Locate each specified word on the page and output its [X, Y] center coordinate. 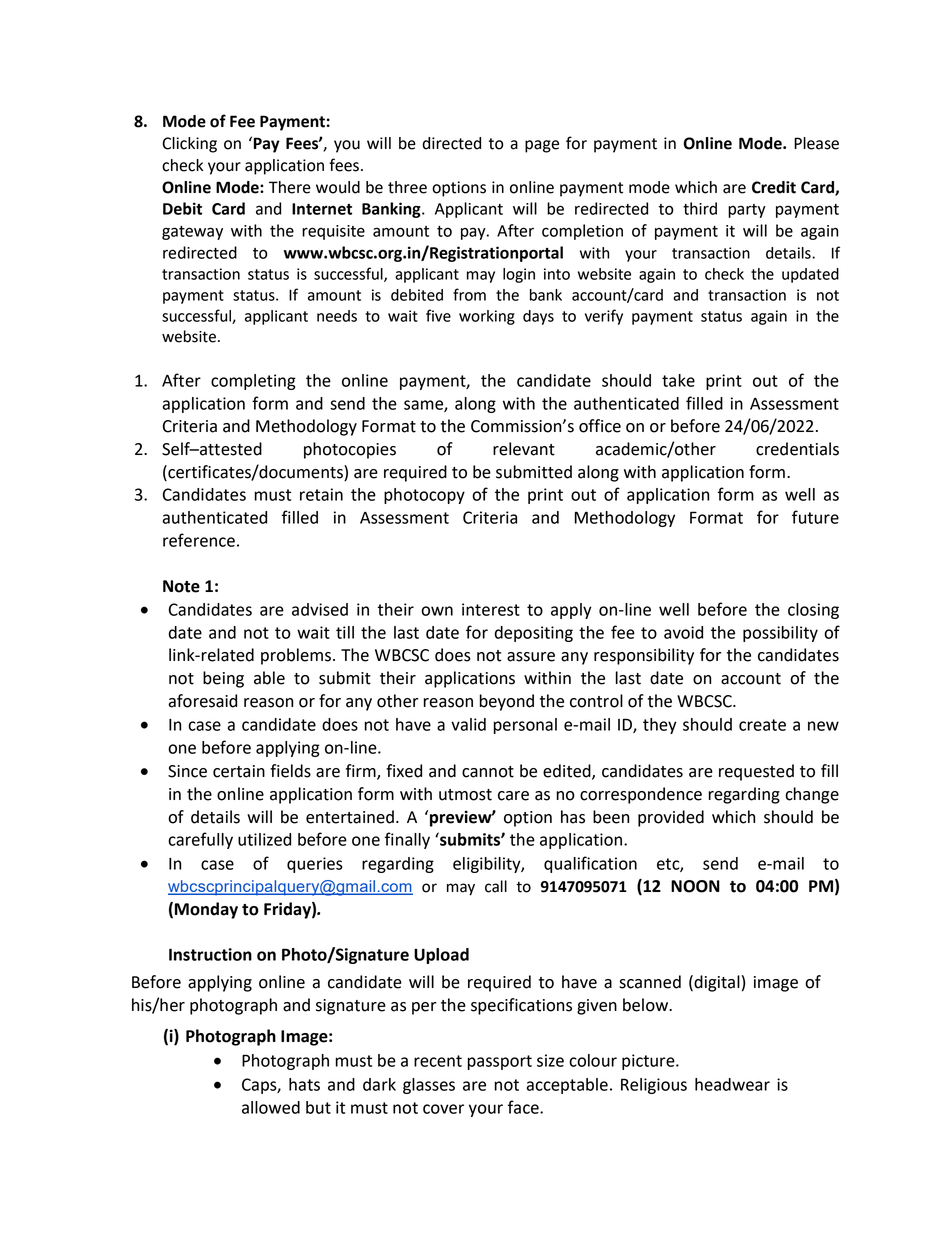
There [290, 187]
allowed [271, 1107]
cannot [488, 772]
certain [239, 771]
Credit [774, 187]
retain [321, 494]
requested [756, 772]
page [542, 146]
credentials [797, 449]
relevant [524, 449]
